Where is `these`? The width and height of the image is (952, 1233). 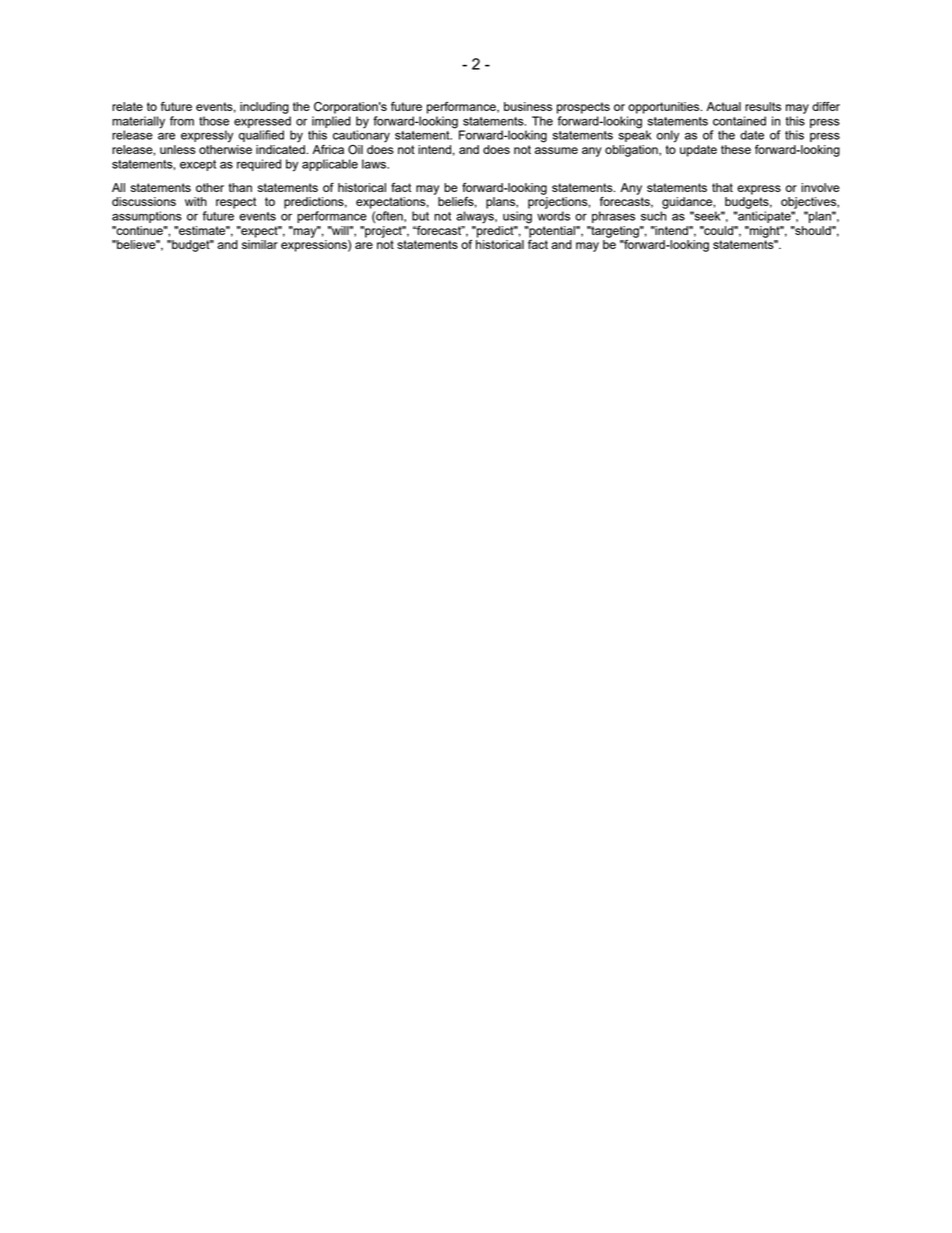 these is located at coordinates (736, 149).
